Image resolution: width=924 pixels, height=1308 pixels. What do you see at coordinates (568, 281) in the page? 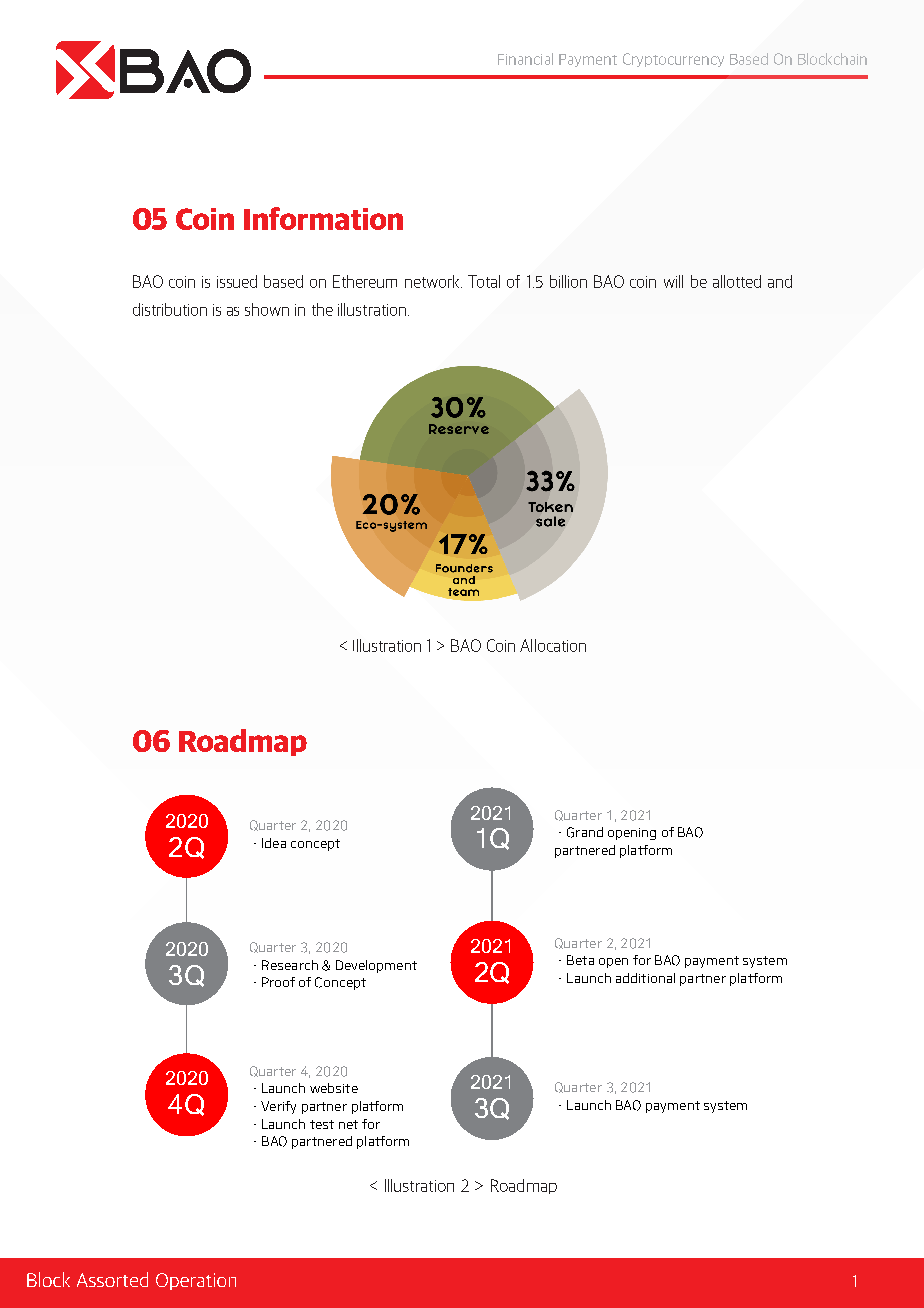
I see `billion` at bounding box center [568, 281].
